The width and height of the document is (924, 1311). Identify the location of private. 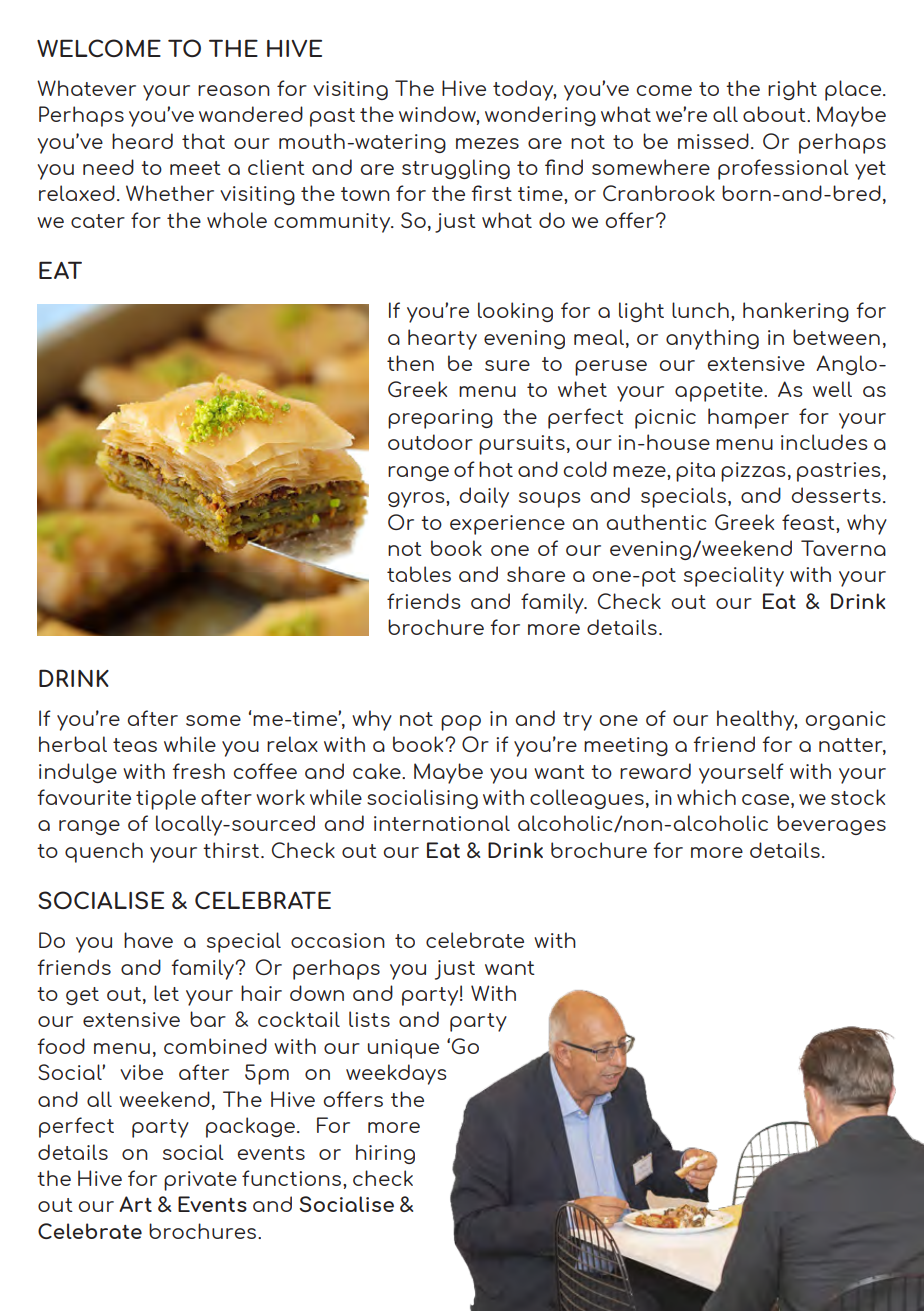
(200, 1181).
